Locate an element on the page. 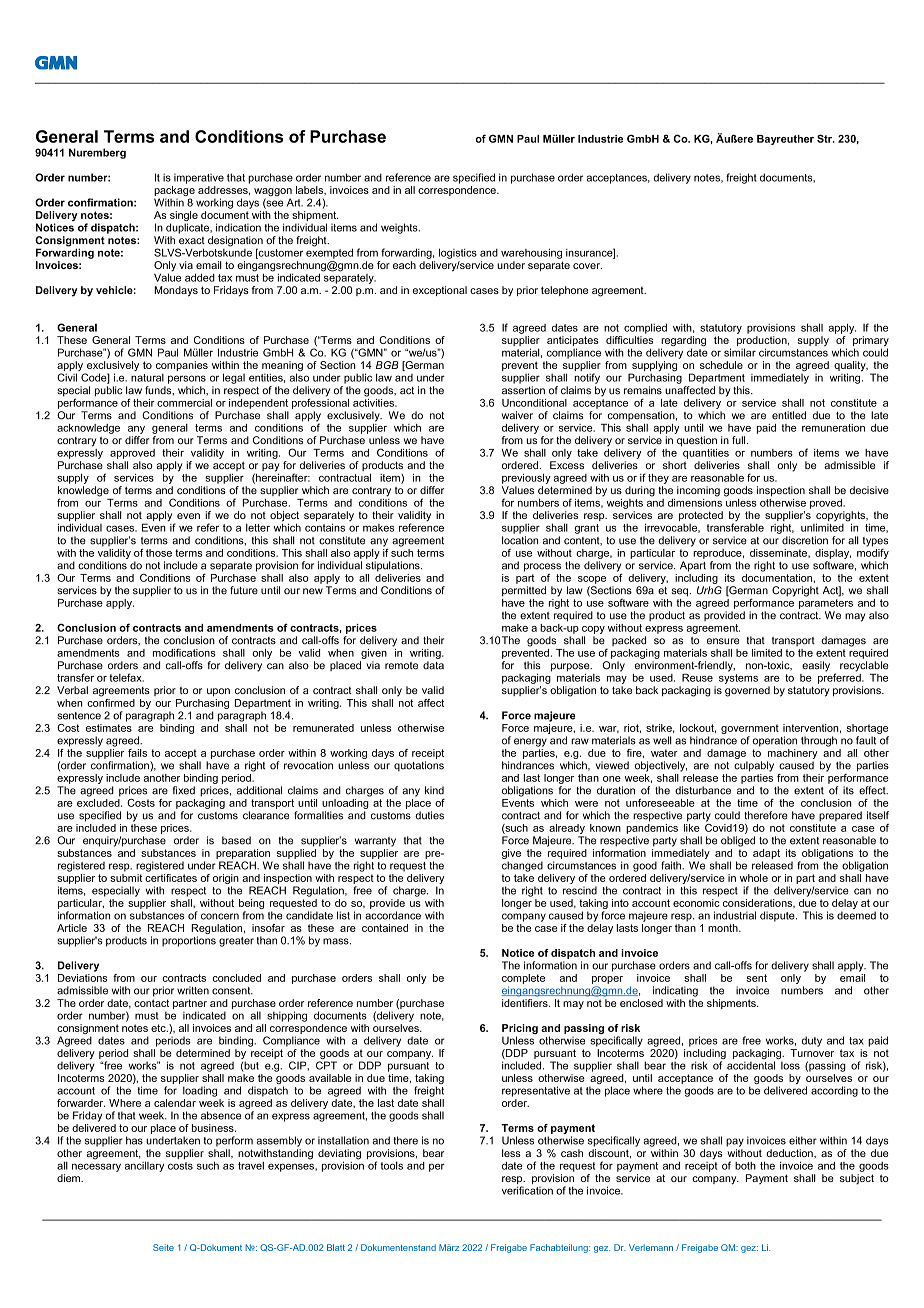  package is located at coordinates (174, 192).
